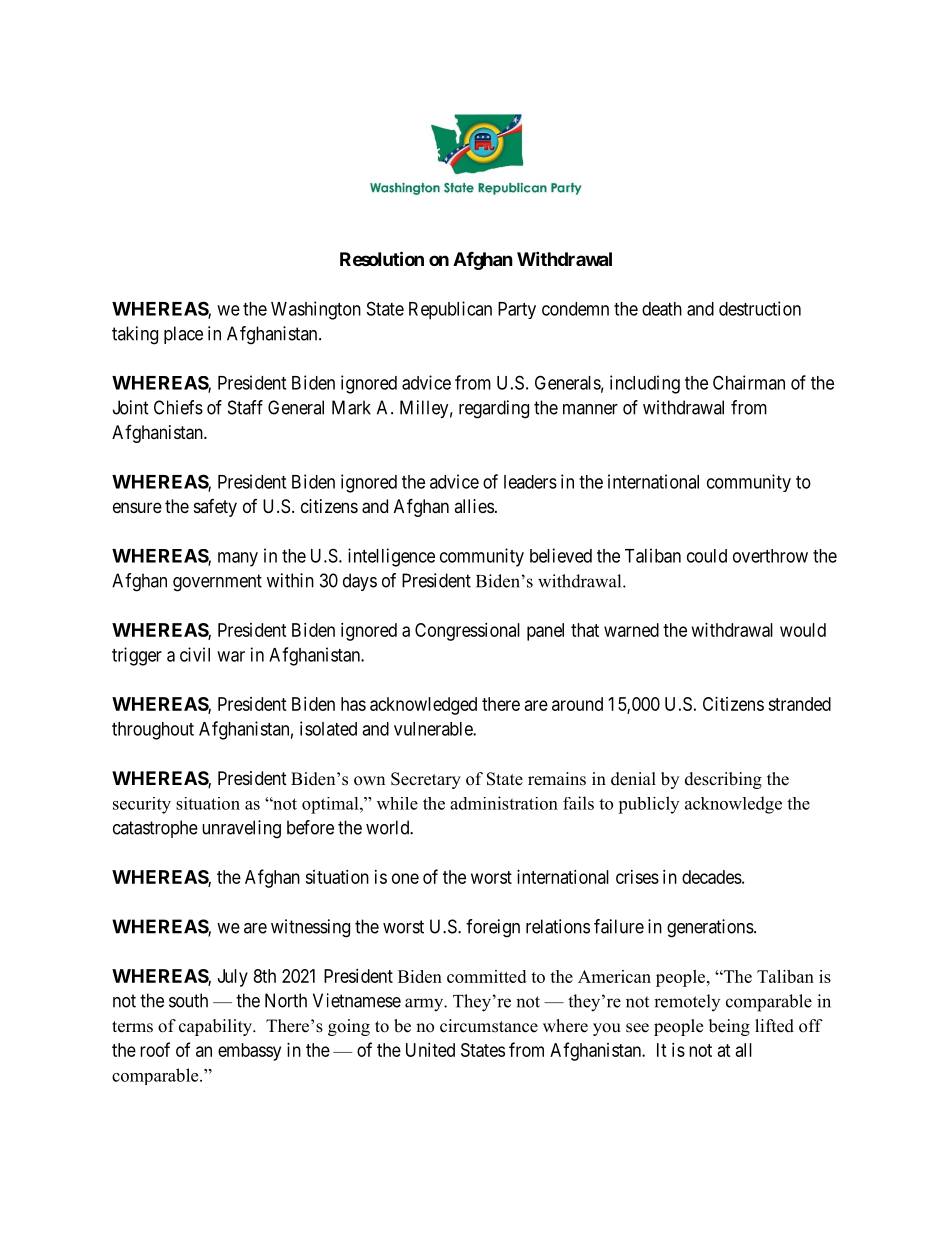 This image has height=1233, width=952. Describe the element at coordinates (450, 310) in the image. I see `Republican` at that location.
